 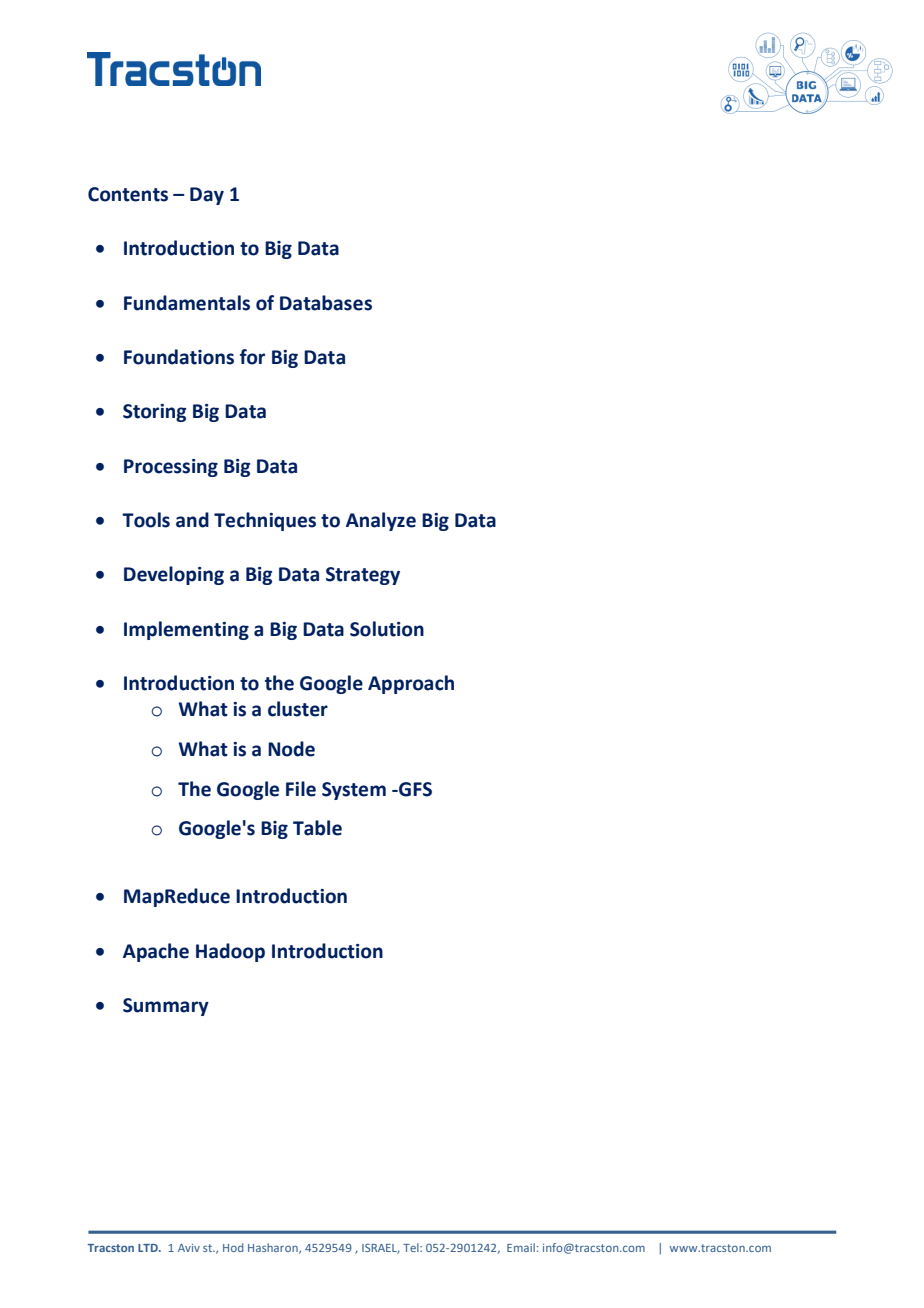 What do you see at coordinates (154, 413) in the screenshot?
I see `Storing` at bounding box center [154, 413].
